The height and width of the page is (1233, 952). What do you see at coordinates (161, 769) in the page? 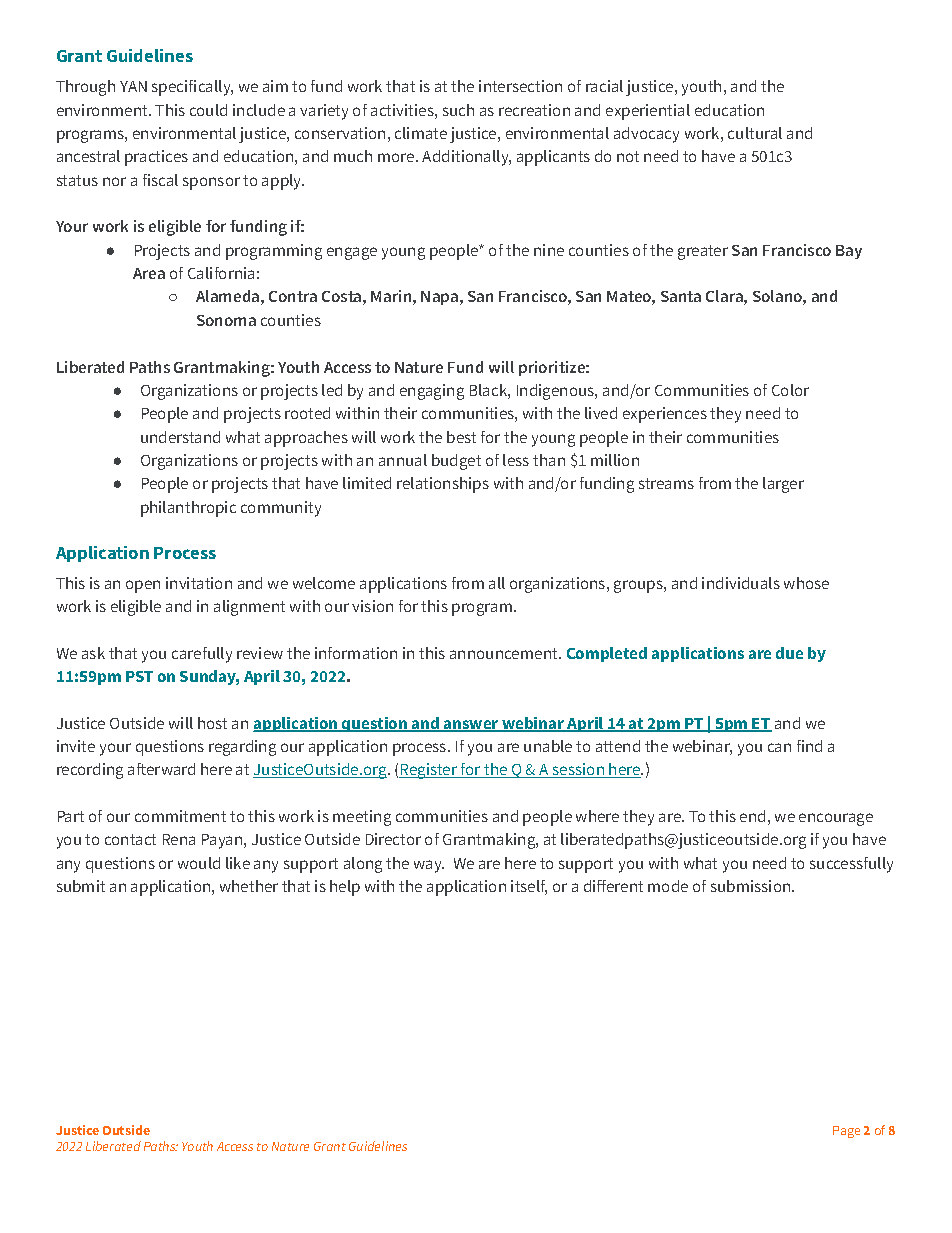
I see `afterward` at bounding box center [161, 769].
